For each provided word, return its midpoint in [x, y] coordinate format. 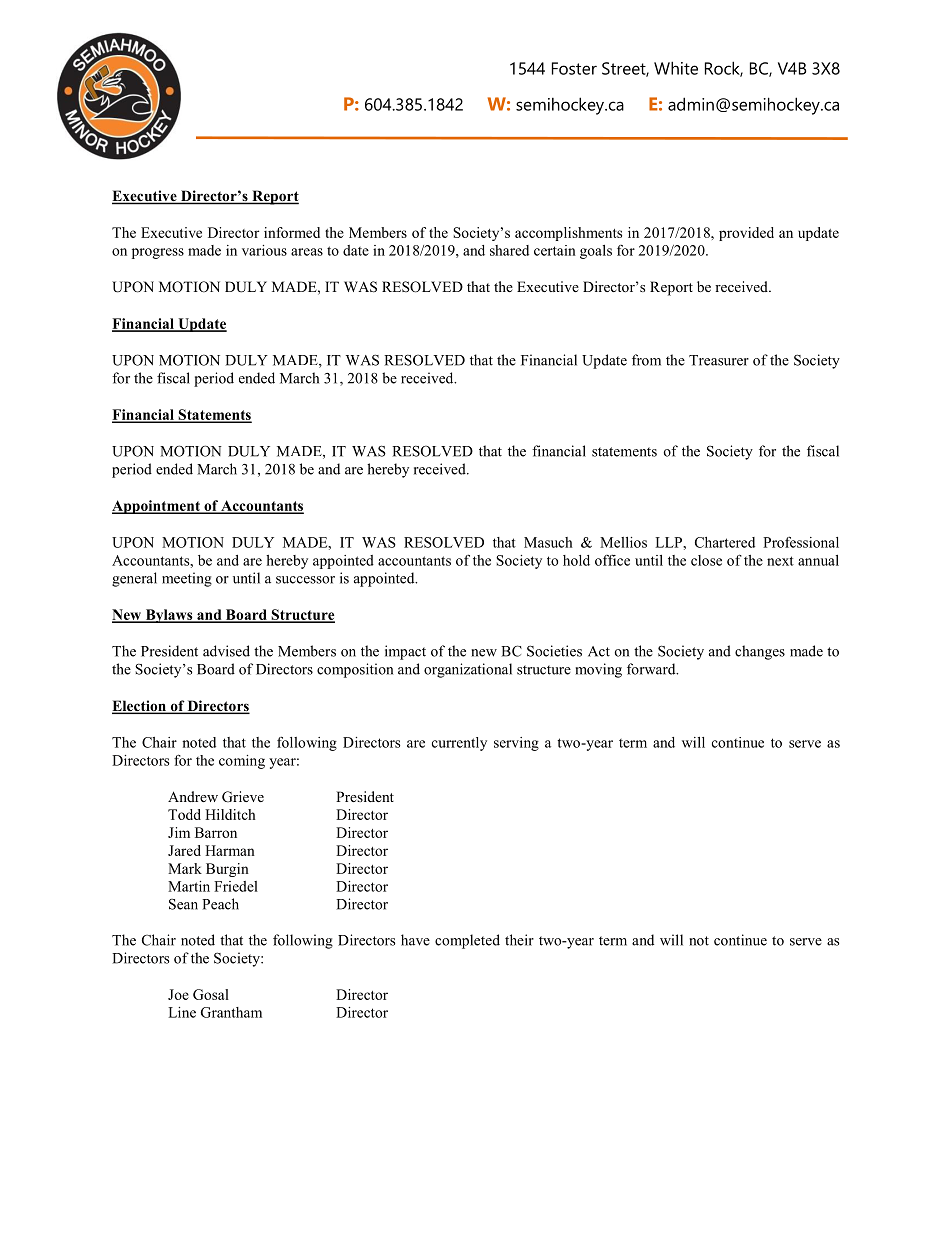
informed [292, 232]
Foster [574, 68]
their [519, 940]
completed [467, 941]
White [676, 68]
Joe [178, 994]
